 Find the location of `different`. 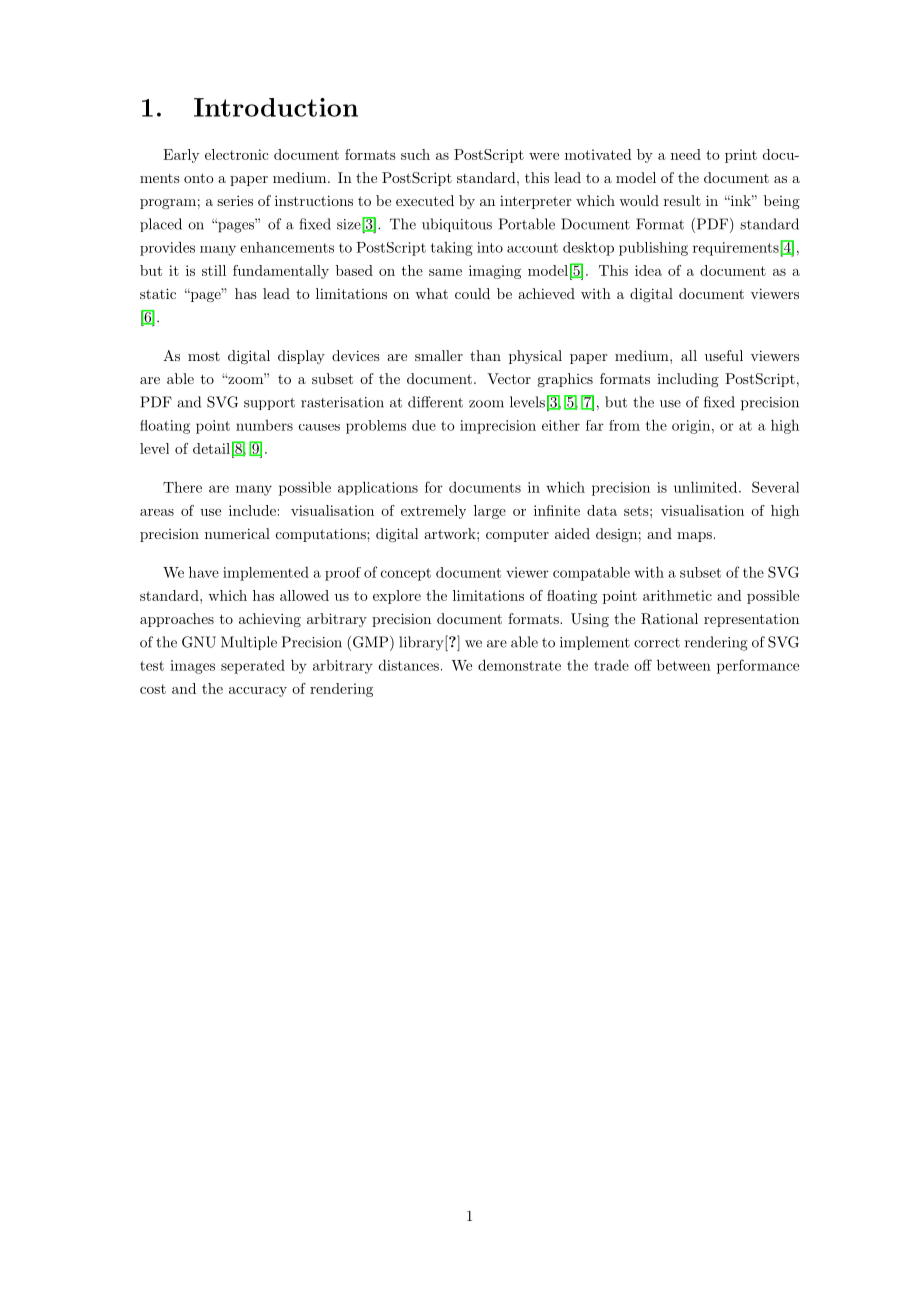

different is located at coordinates (435, 402).
